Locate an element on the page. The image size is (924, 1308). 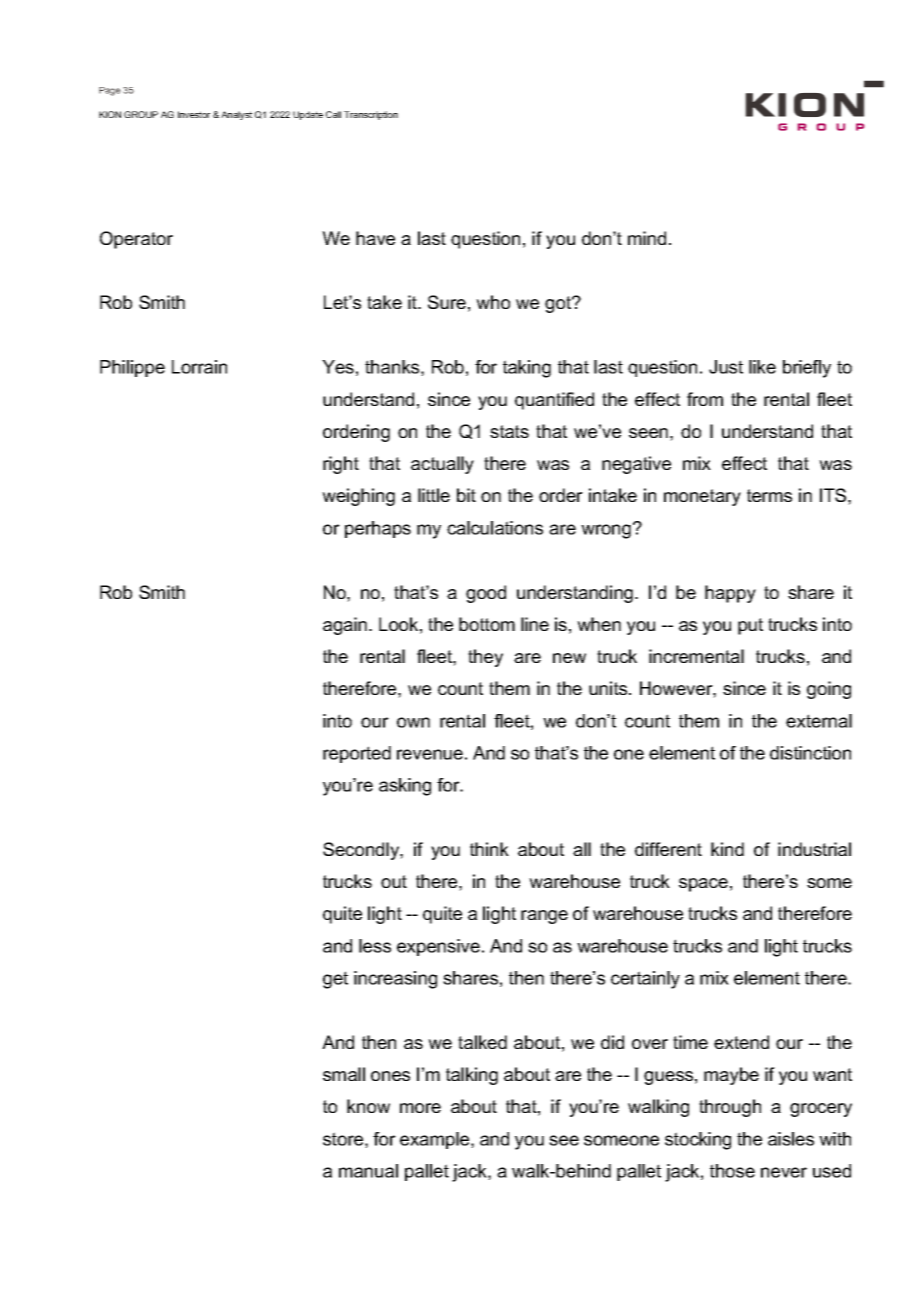
small is located at coordinates (344, 1074).
